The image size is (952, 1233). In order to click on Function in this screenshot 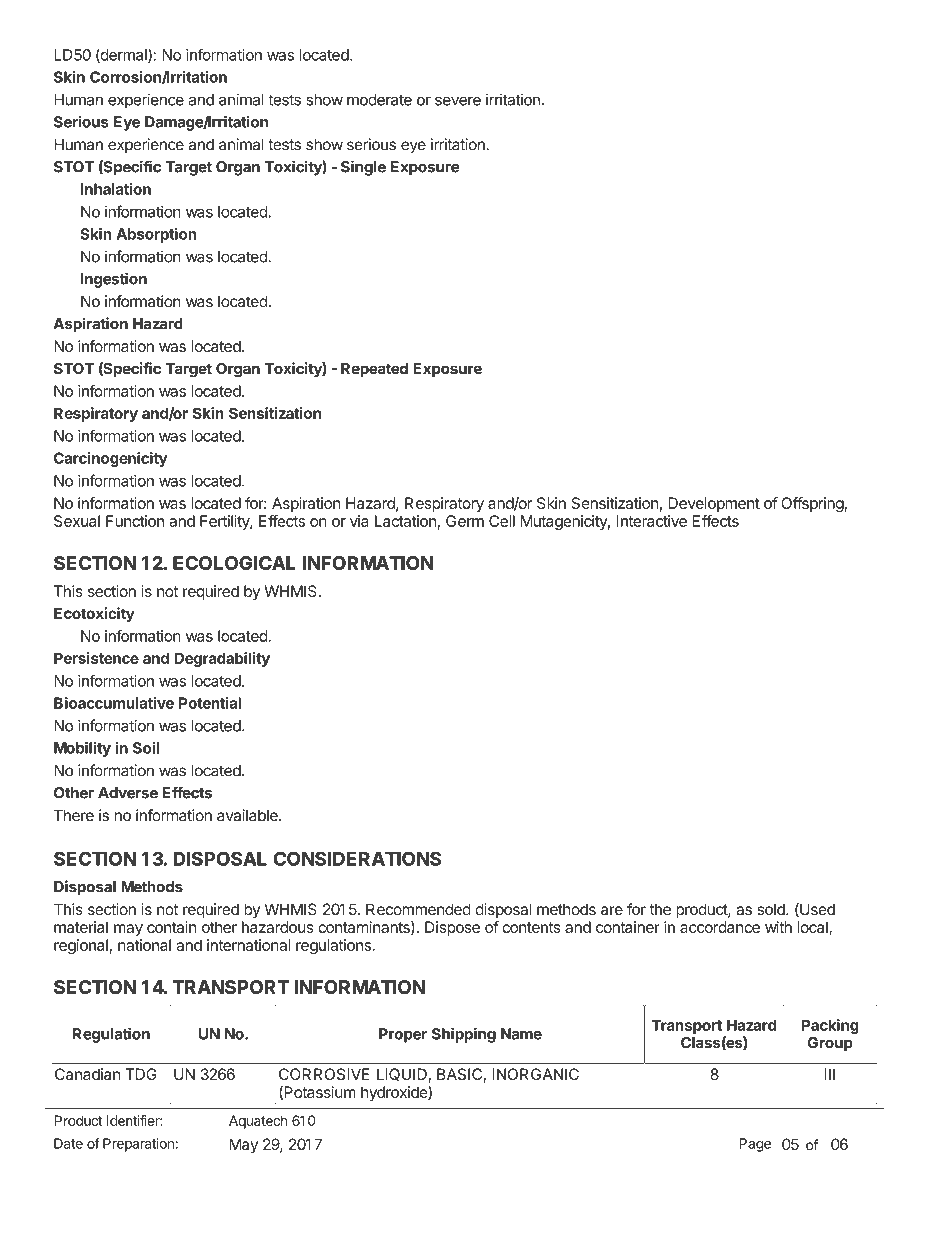, I will do `click(135, 521)`.
